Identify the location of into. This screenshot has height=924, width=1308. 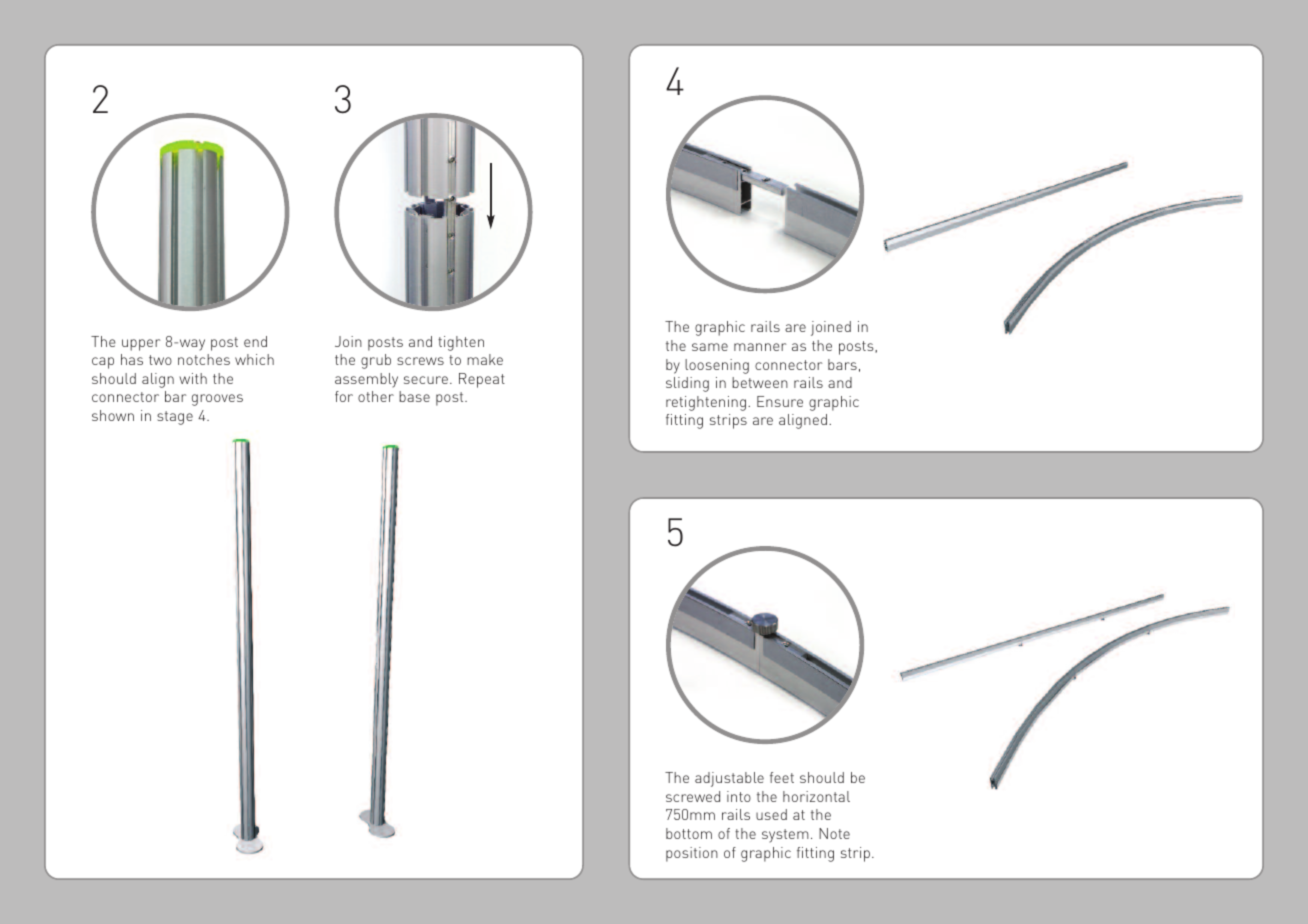
(739, 796).
